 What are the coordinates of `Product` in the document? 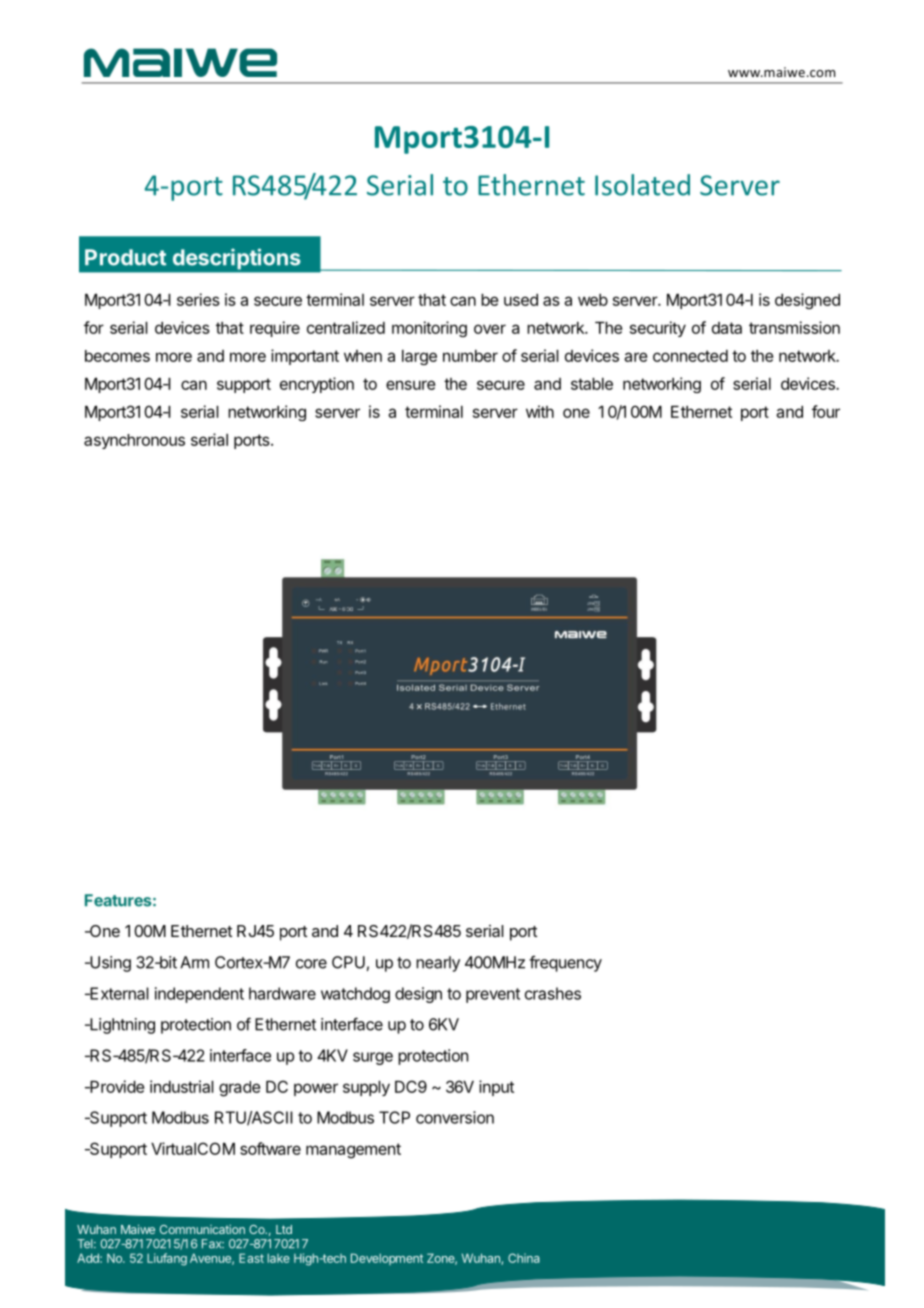 It's located at (125, 257).
